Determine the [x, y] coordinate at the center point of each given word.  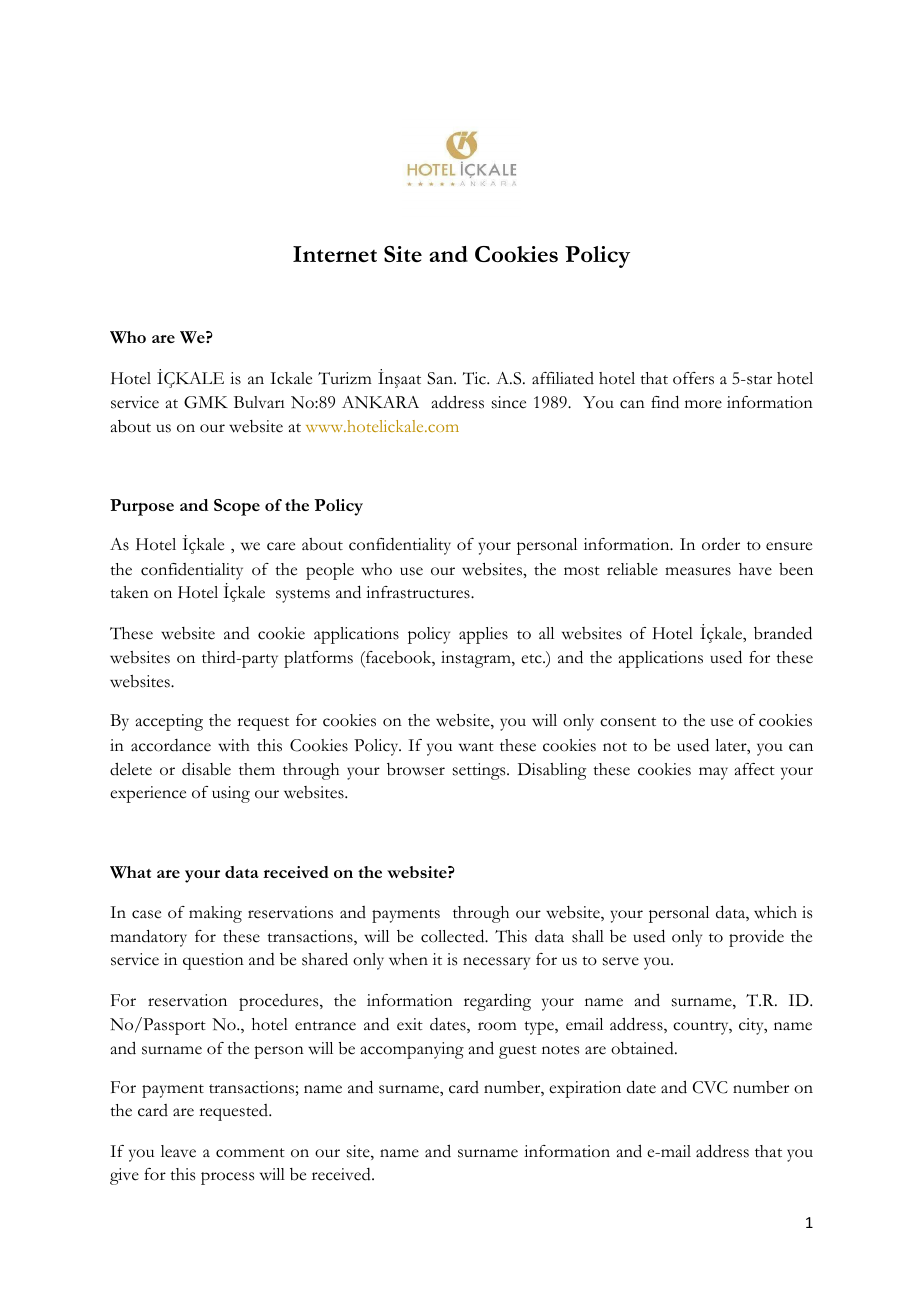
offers [693, 378]
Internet [335, 254]
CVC [710, 1087]
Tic [475, 378]
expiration [585, 1089]
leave [178, 1151]
